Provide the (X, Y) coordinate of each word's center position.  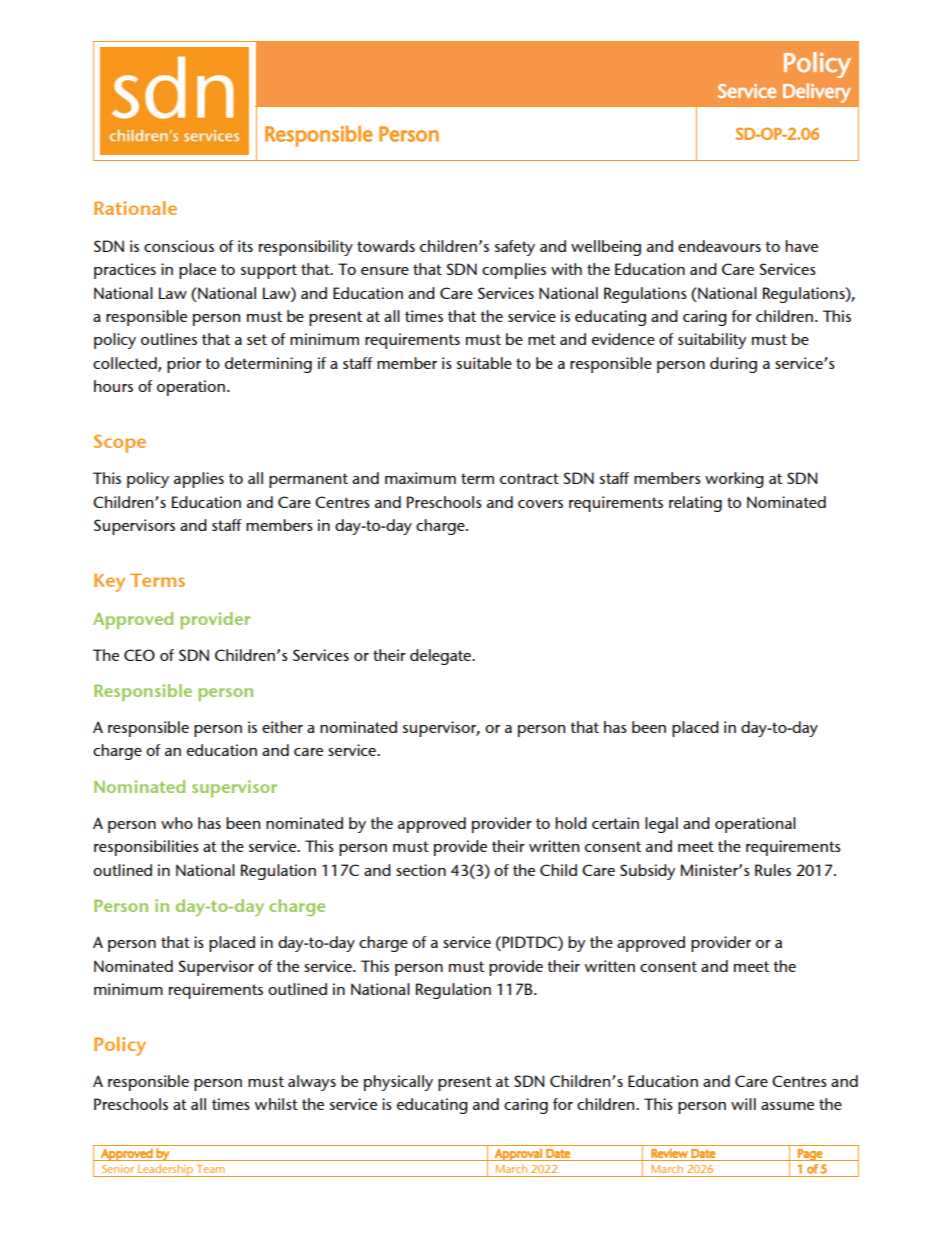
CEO (139, 655)
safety (515, 248)
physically (398, 1083)
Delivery (817, 93)
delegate (441, 657)
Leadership (166, 1170)
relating (695, 504)
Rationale (135, 208)
